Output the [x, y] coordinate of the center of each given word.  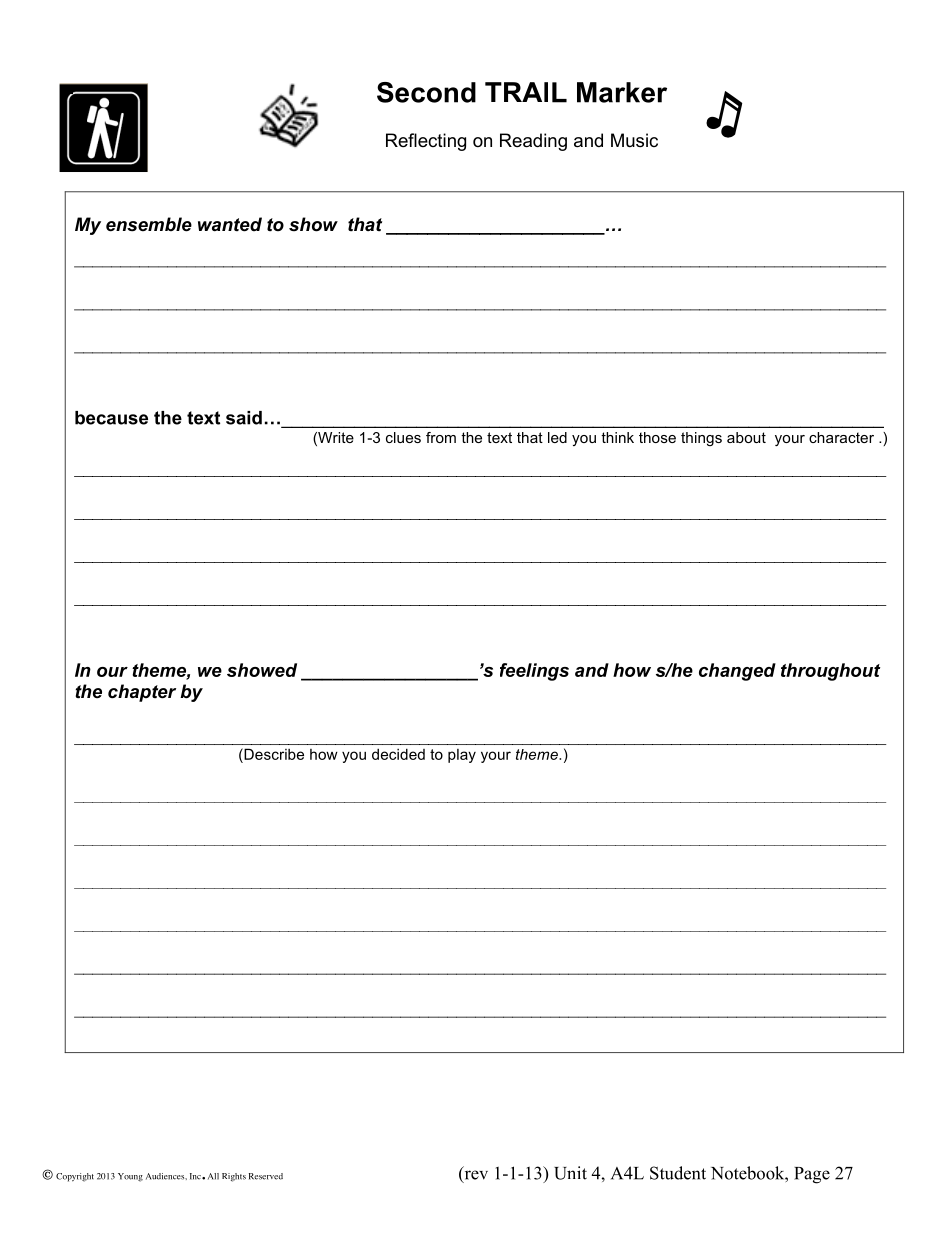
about [746, 437]
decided [398, 754]
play [462, 756]
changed [737, 672]
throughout [830, 672]
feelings [534, 672]
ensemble [149, 224]
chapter [142, 693]
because [111, 418]
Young [130, 1177]
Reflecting [426, 142]
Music [634, 140]
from [441, 437]
